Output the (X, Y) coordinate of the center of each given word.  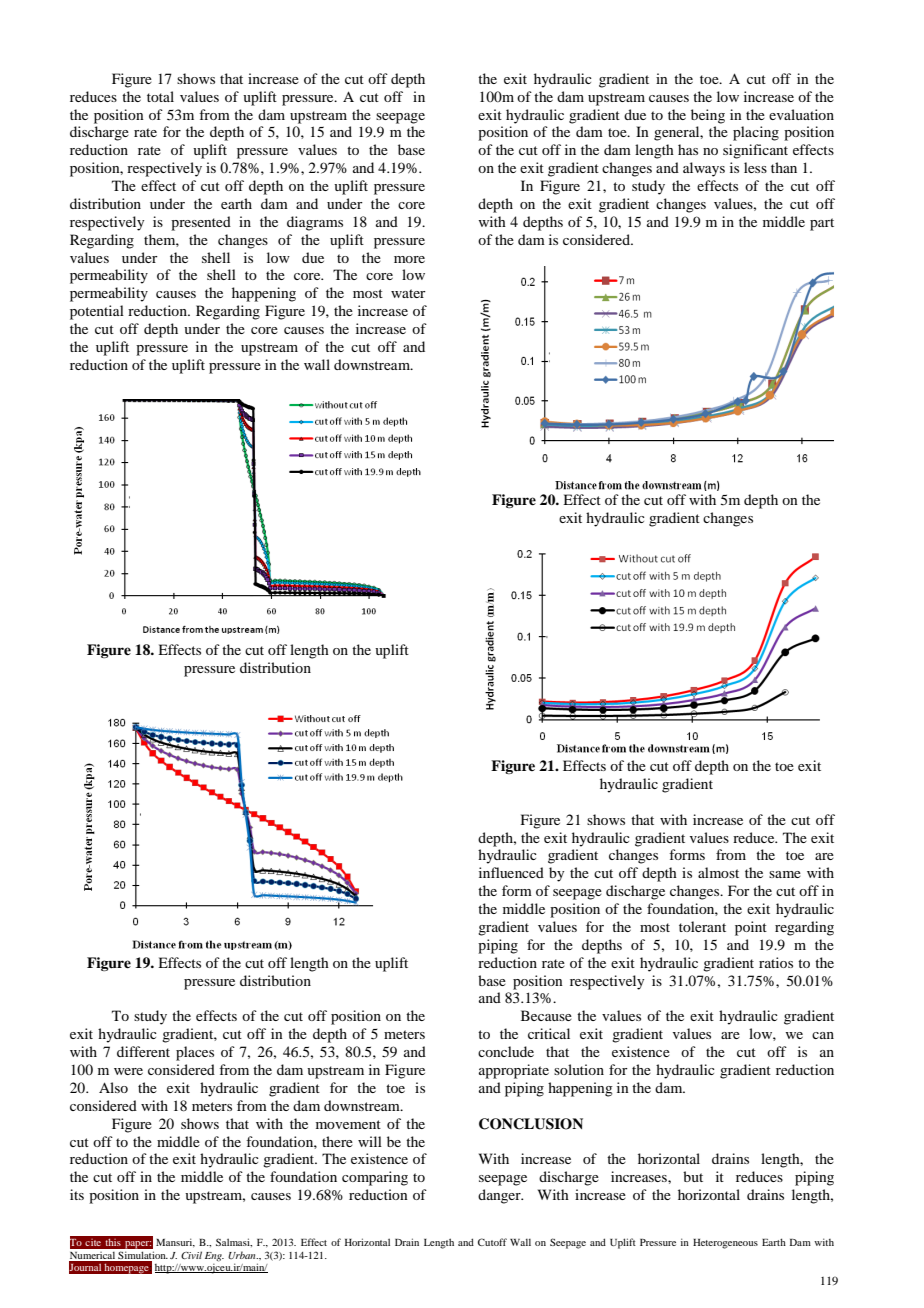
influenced (511, 872)
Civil (191, 1255)
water (408, 293)
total (160, 96)
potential (97, 312)
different (143, 1051)
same (785, 874)
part (822, 224)
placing (756, 133)
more (409, 259)
